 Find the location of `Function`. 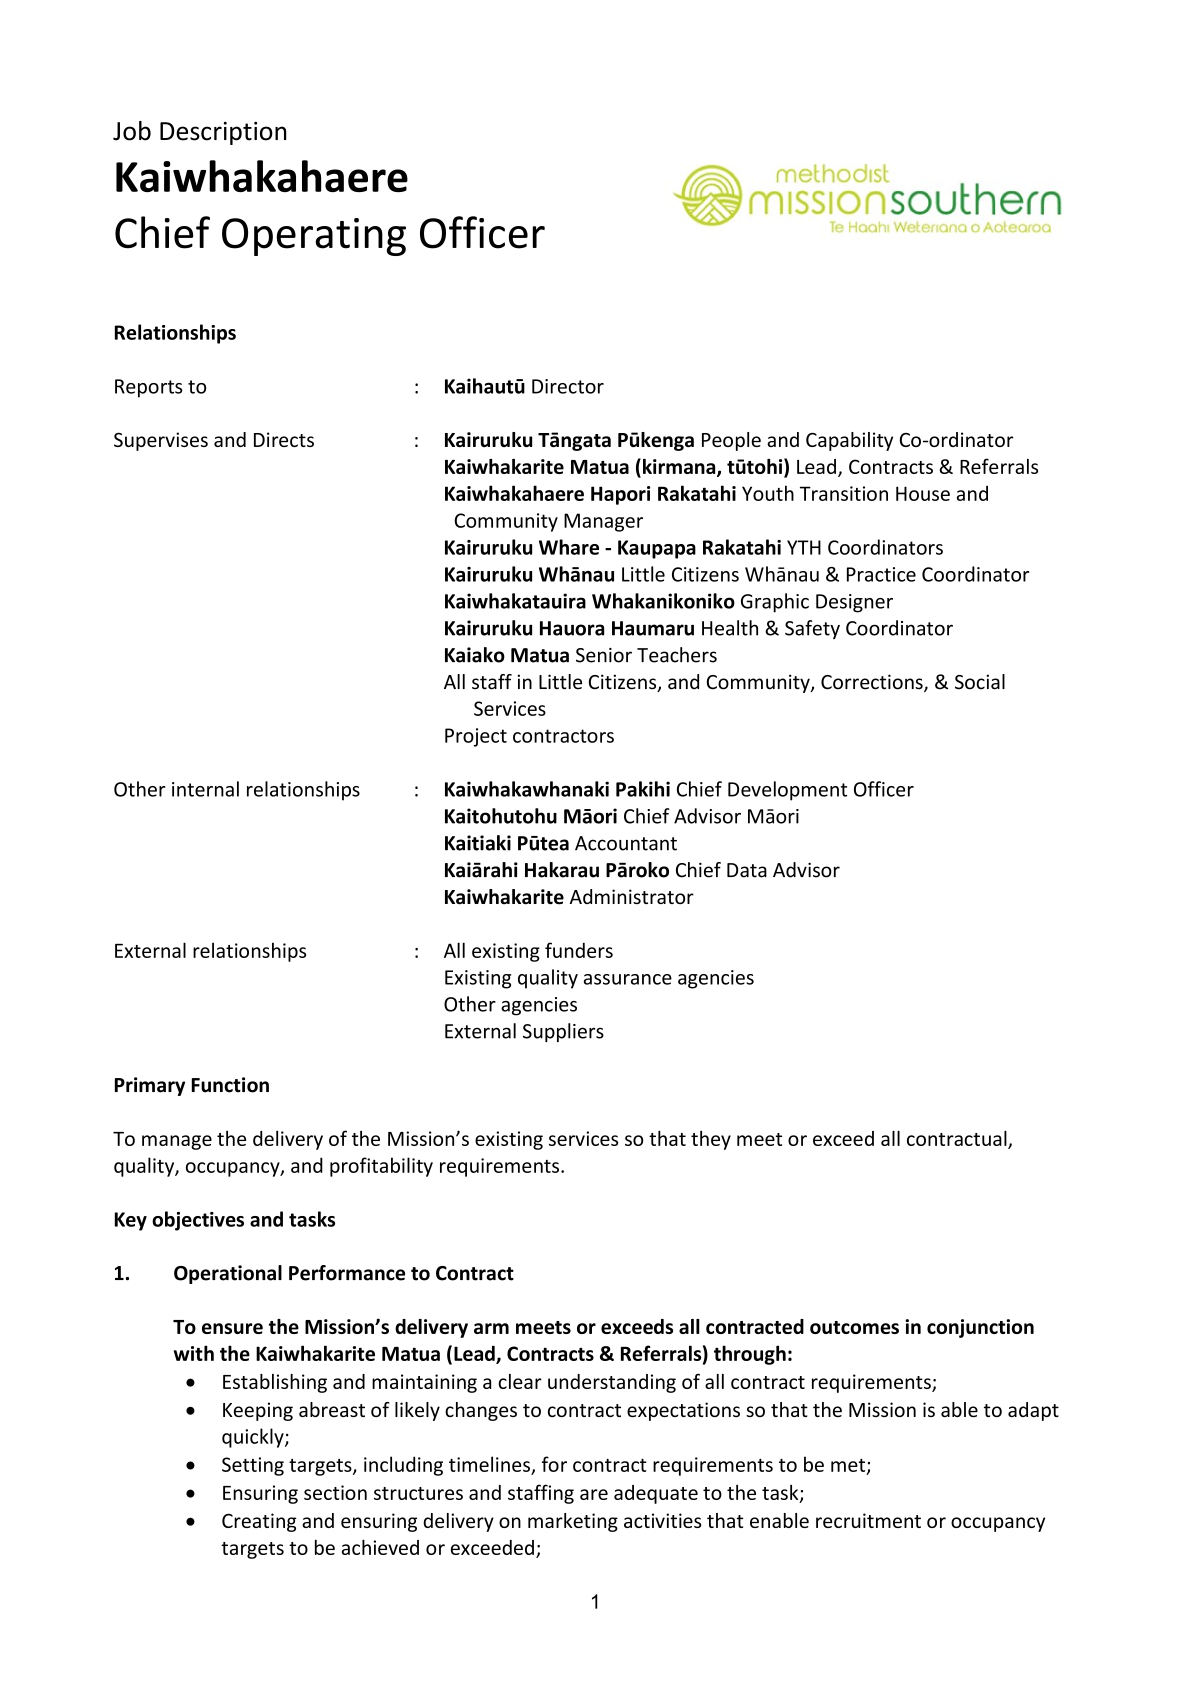

Function is located at coordinates (230, 1085).
